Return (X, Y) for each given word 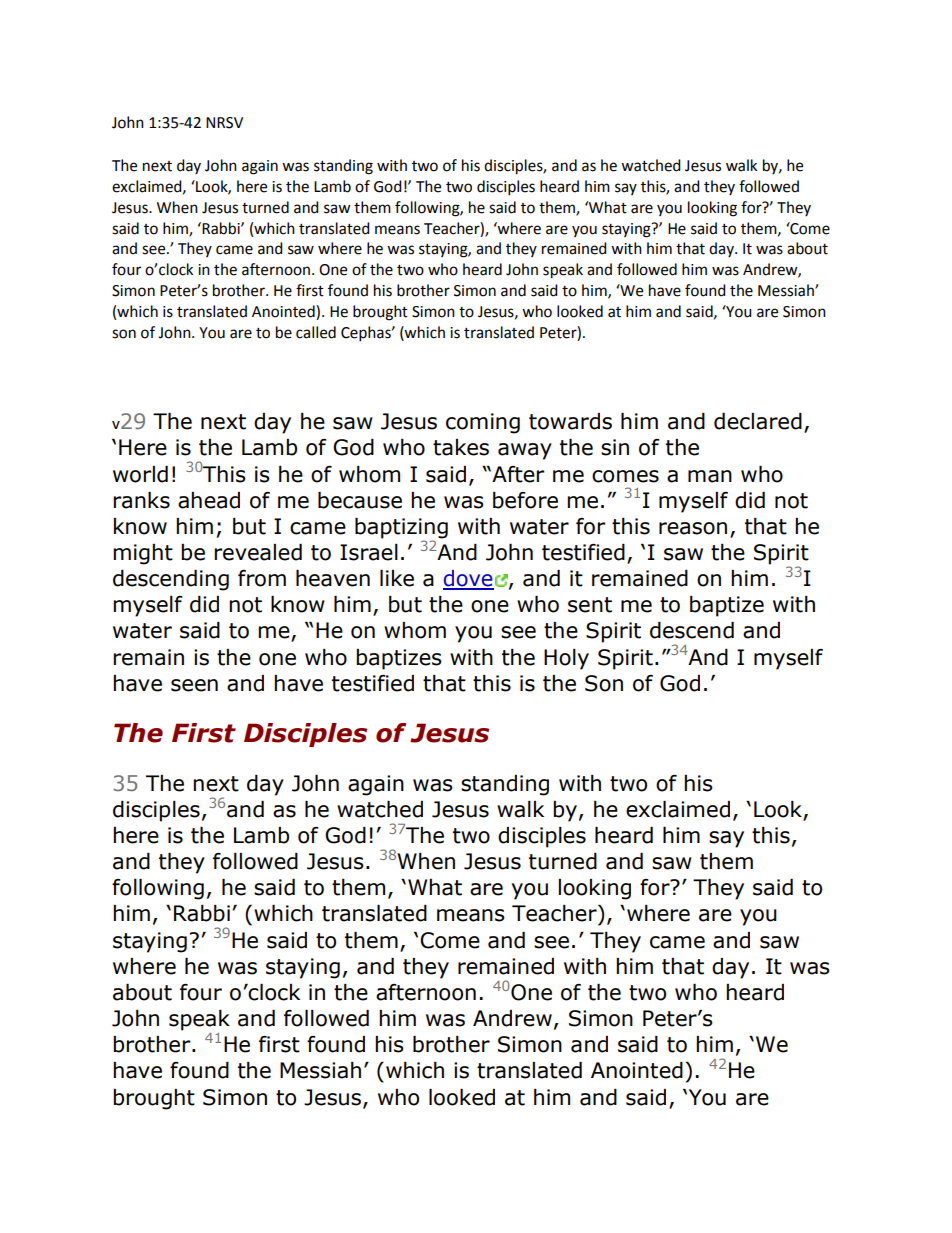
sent (590, 605)
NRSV (224, 123)
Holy (566, 659)
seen (194, 685)
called (316, 332)
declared (758, 421)
